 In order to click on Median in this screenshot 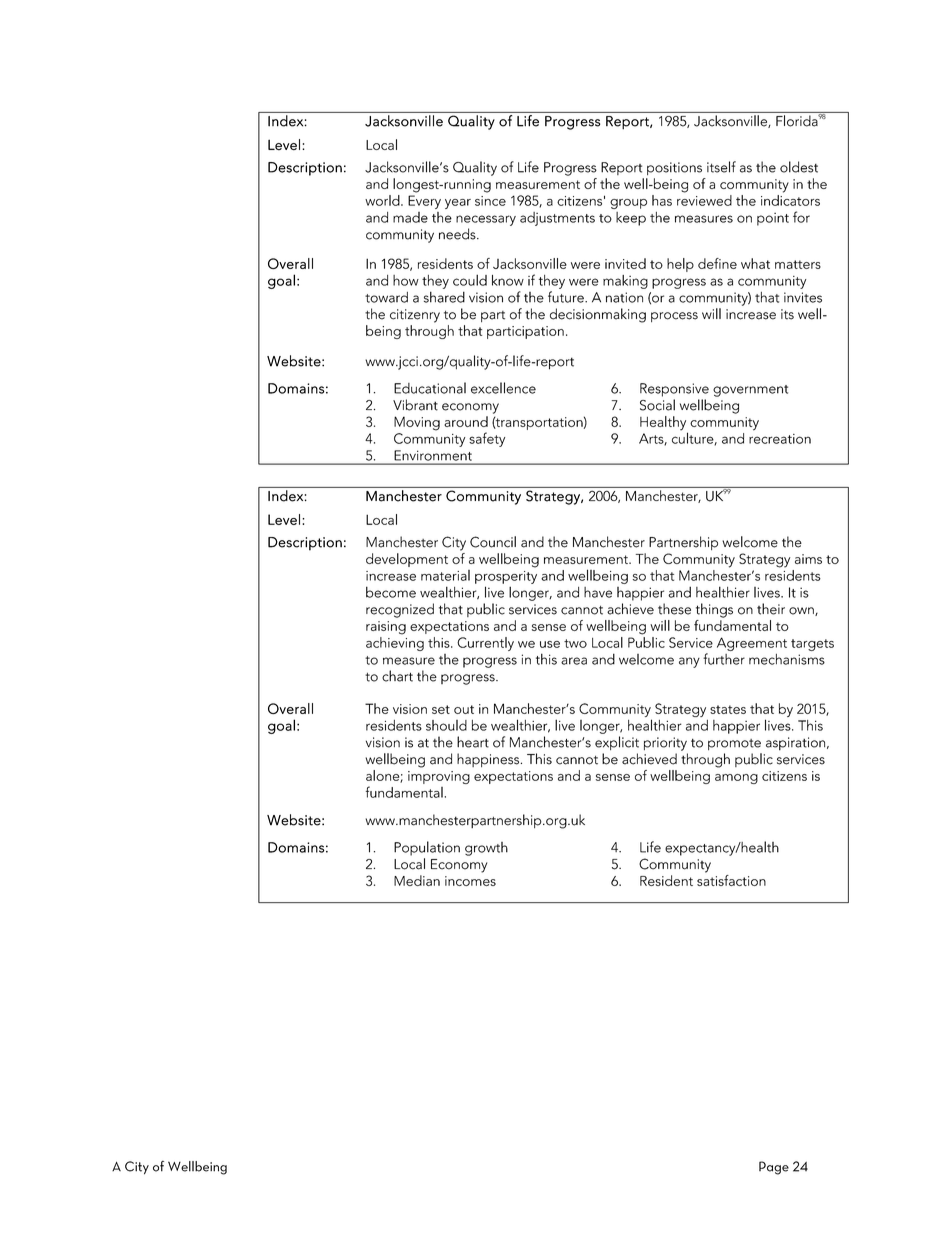, I will do `click(417, 880)`.
